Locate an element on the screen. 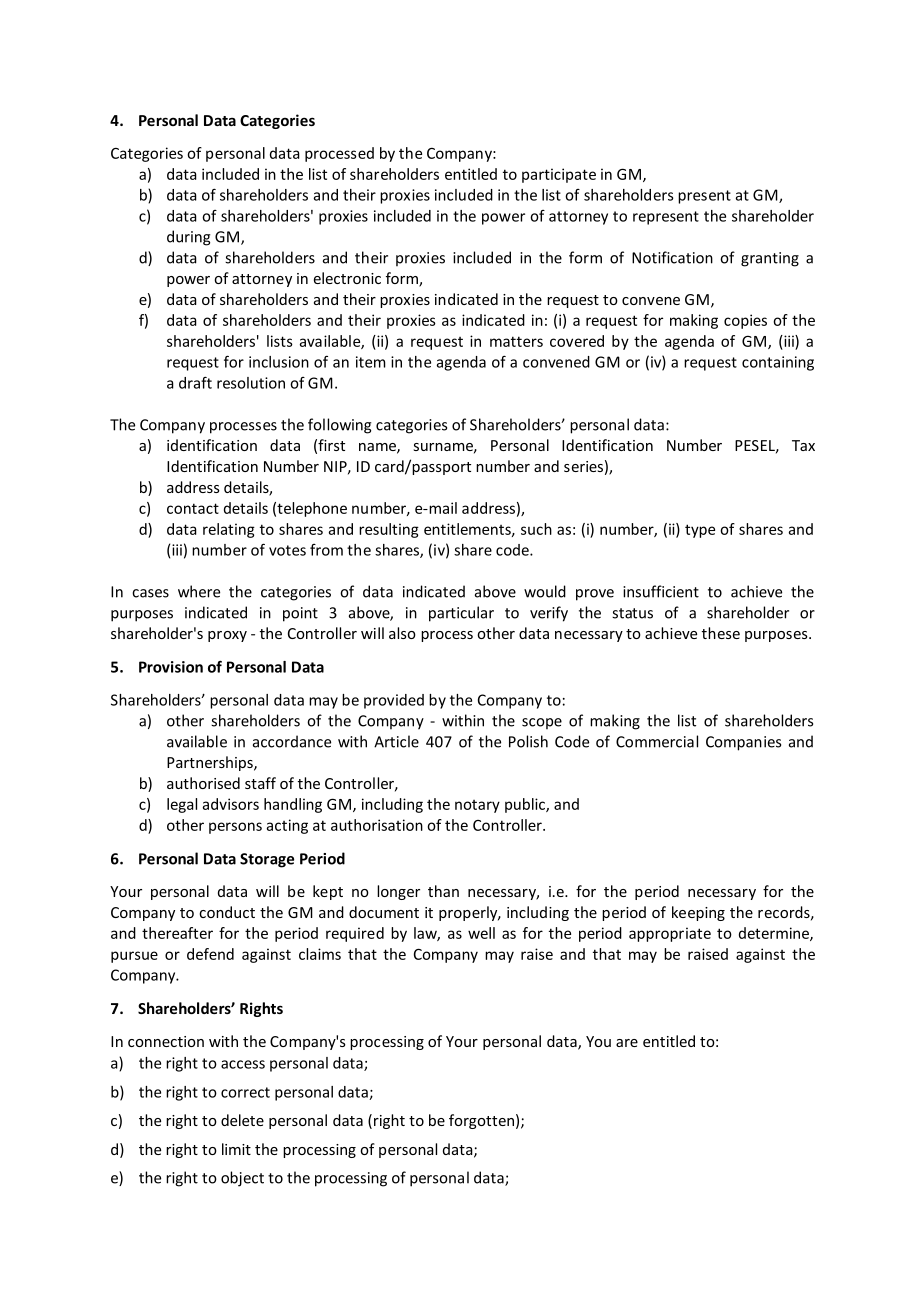 This screenshot has width=924, height=1308. limit is located at coordinates (236, 1149).
